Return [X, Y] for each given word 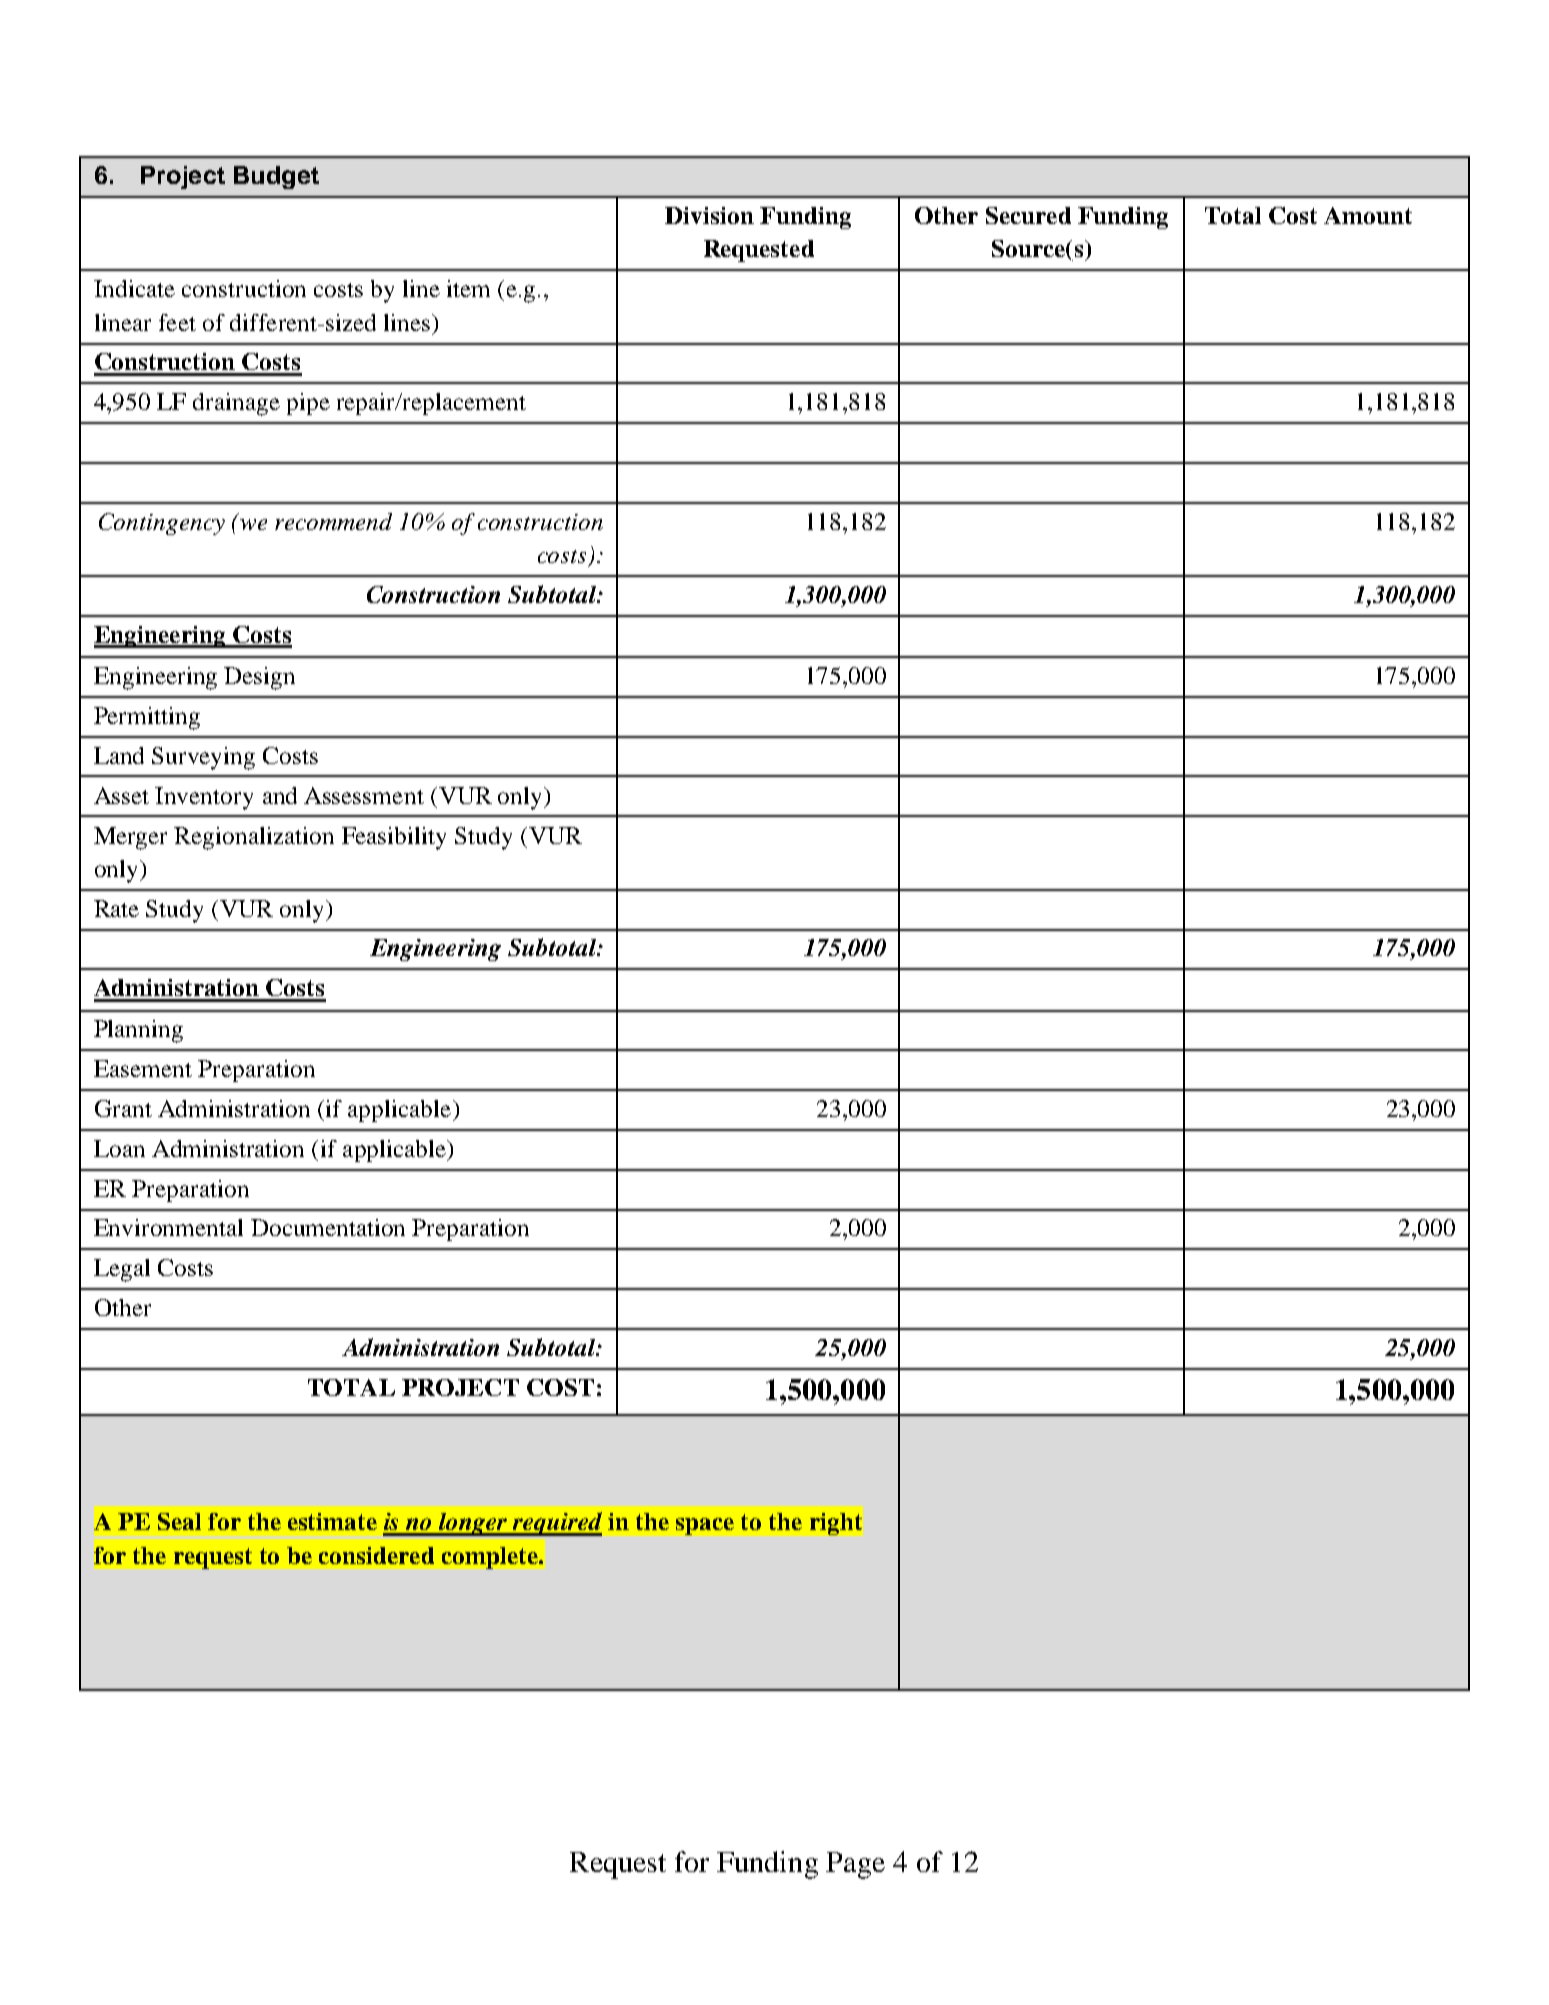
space [705, 1526]
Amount [1368, 215]
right [836, 1524]
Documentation [328, 1227]
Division [709, 215]
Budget [276, 177]
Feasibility [394, 838]
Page [855, 1865]
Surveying [203, 758]
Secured [1028, 215]
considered [376, 1555]
